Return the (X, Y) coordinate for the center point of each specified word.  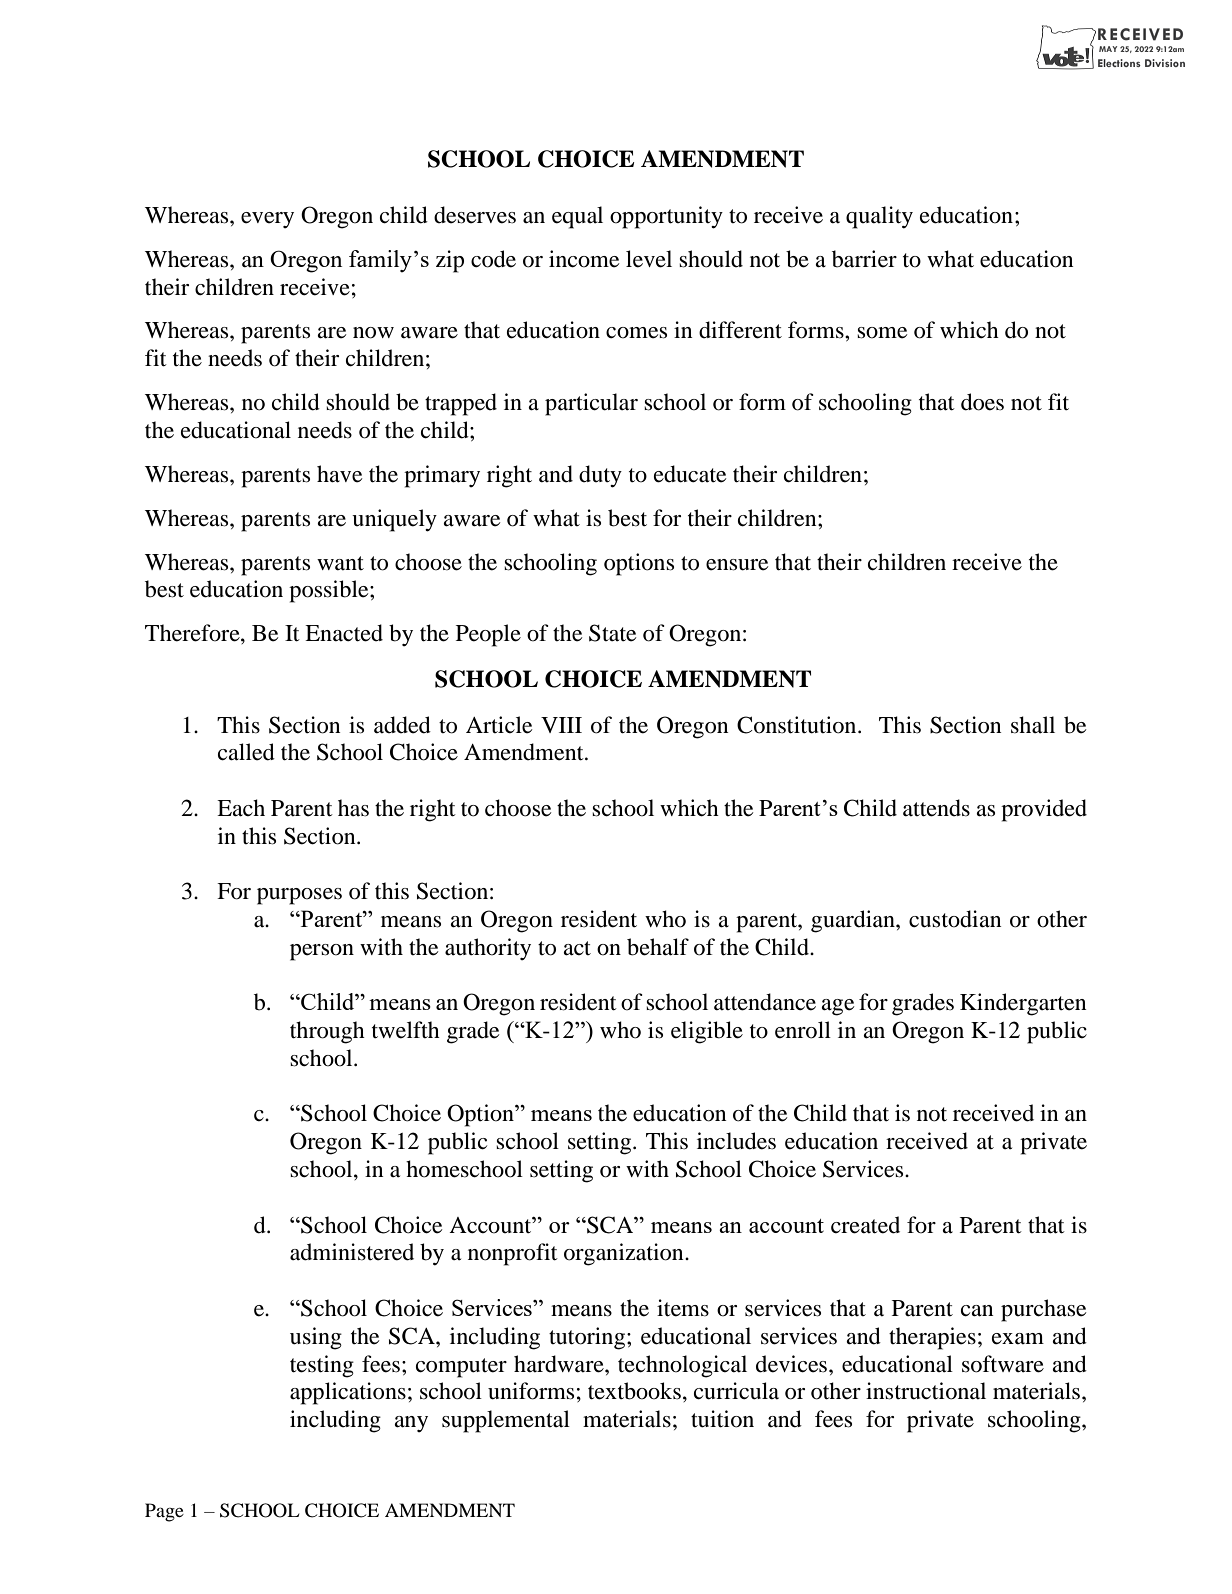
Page (164, 1512)
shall (1033, 725)
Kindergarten (1023, 1004)
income (584, 259)
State (612, 633)
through (327, 1032)
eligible (707, 1032)
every (267, 220)
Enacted (344, 633)
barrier (864, 259)
